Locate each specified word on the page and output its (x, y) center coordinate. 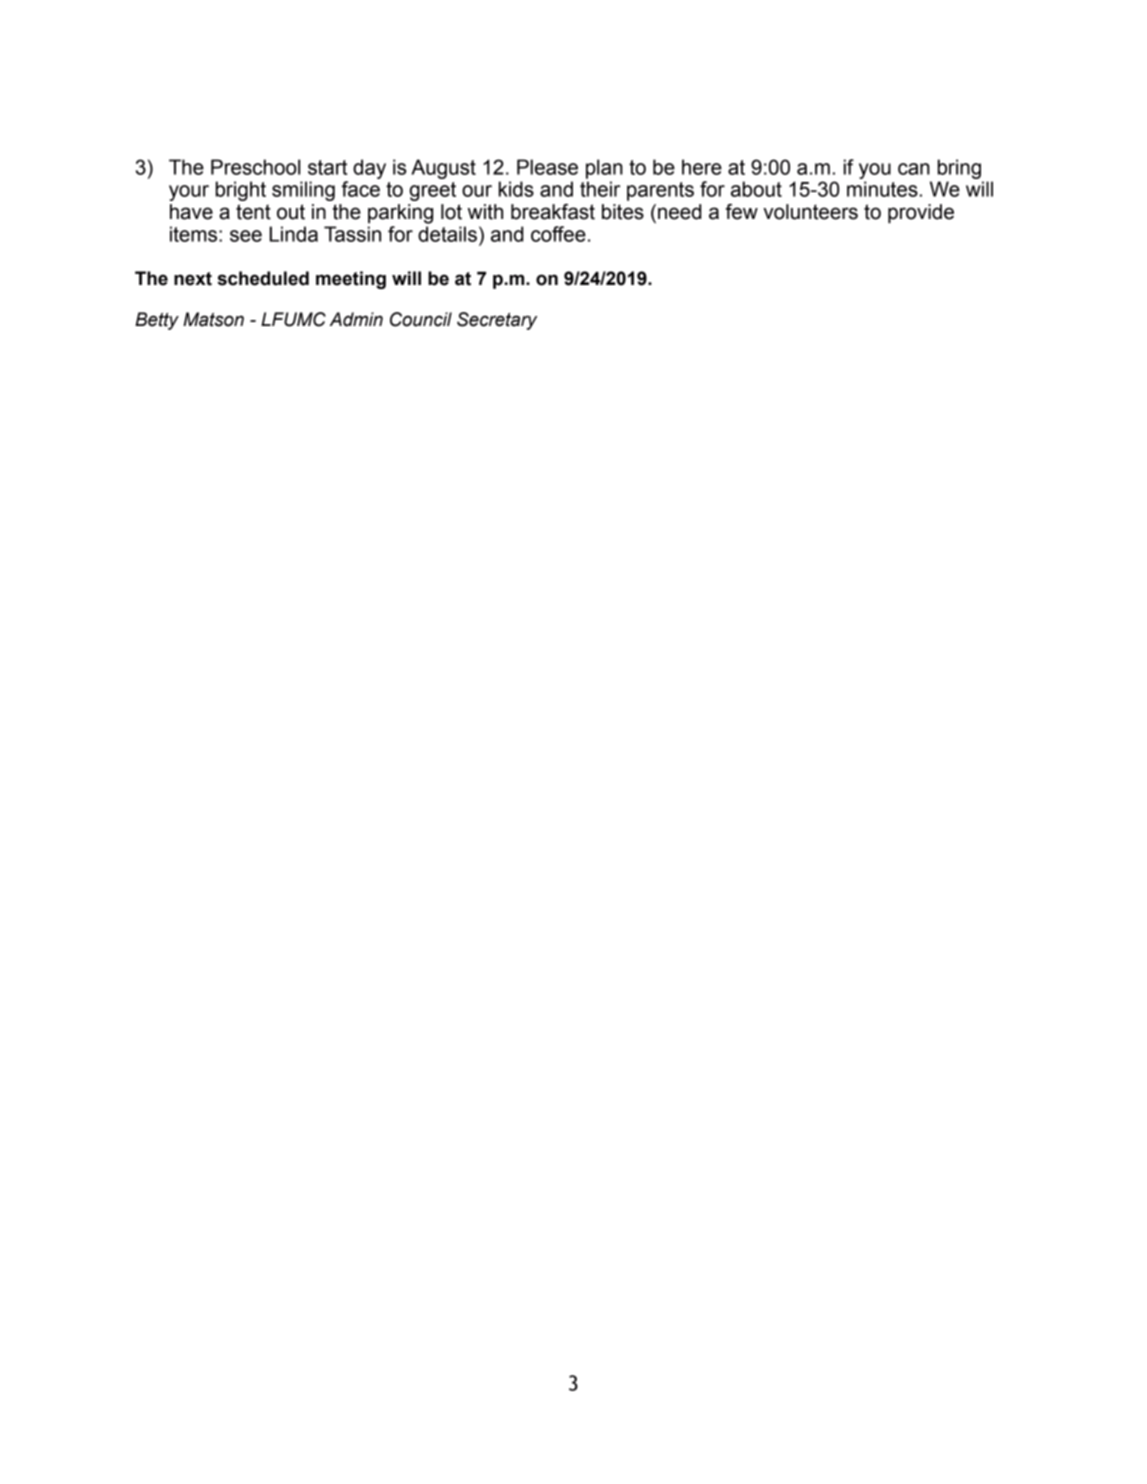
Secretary (497, 321)
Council (421, 319)
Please (547, 167)
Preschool (255, 167)
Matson (213, 319)
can (914, 169)
